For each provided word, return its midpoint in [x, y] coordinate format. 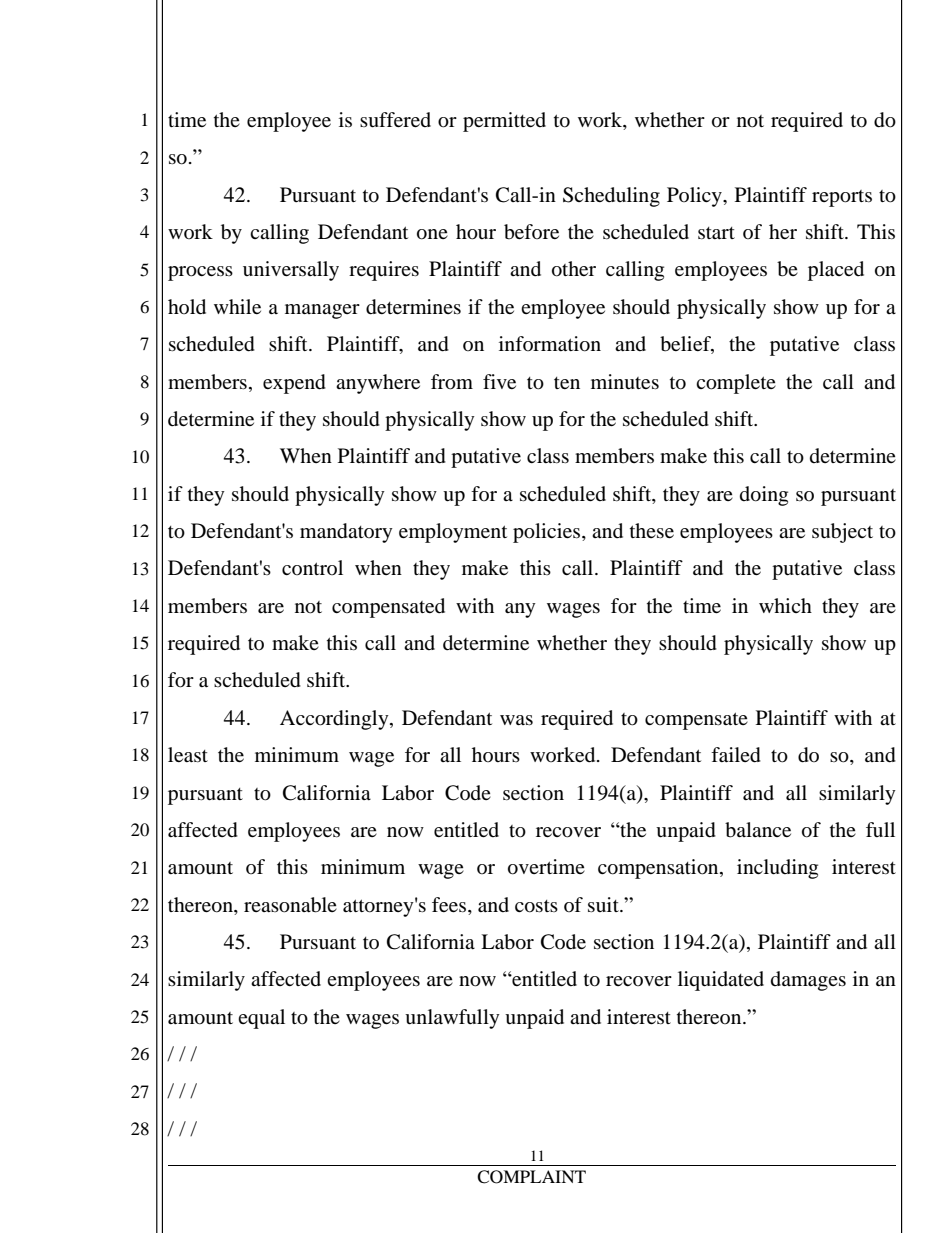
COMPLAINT [531, 1177]
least [188, 754]
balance [758, 830]
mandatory [346, 533]
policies [548, 533]
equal [261, 1019]
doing [764, 496]
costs [536, 906]
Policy [695, 197]
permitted [504, 122]
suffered [395, 120]
